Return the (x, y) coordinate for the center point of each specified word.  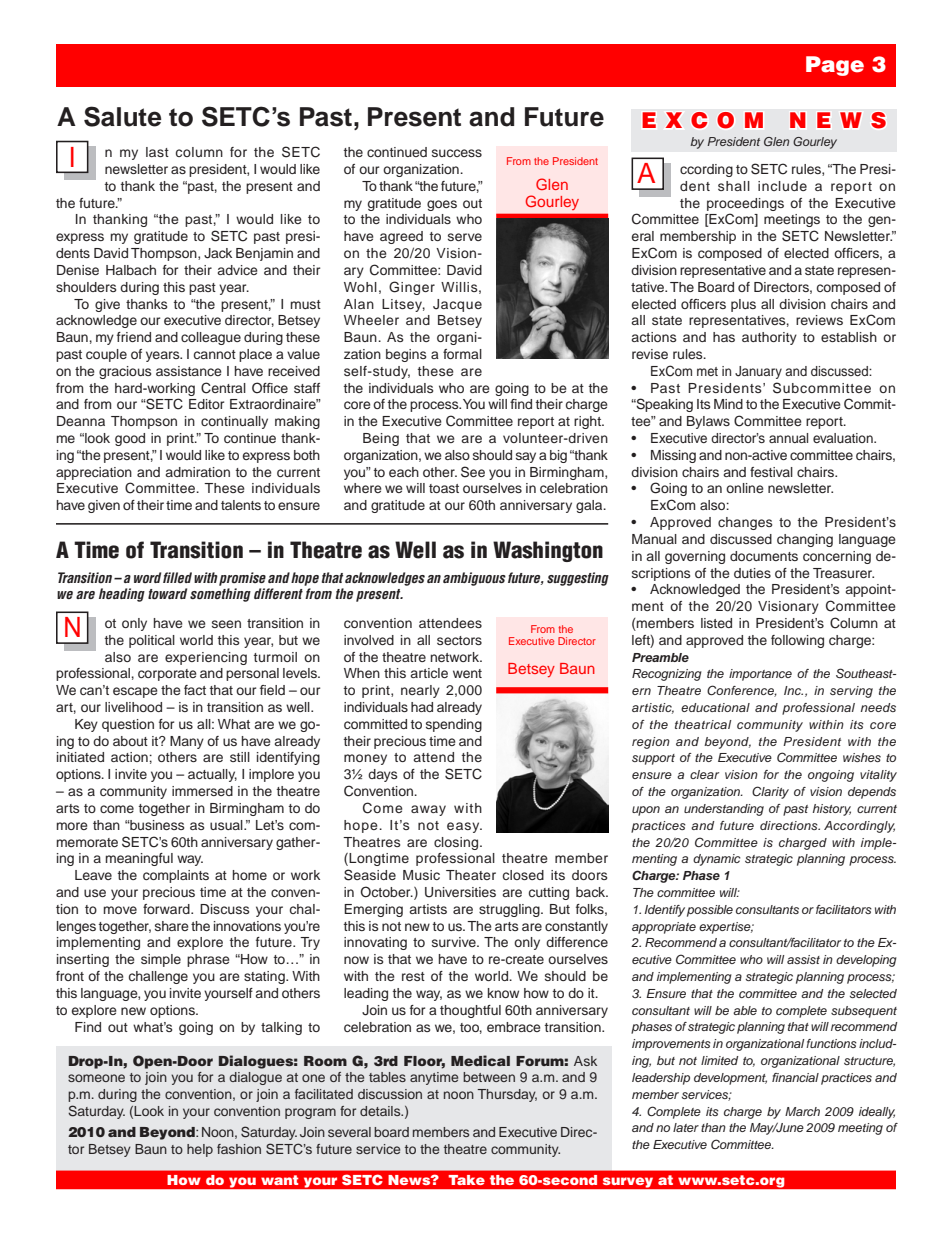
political (152, 641)
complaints (176, 876)
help (200, 1150)
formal (462, 354)
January (758, 372)
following (797, 641)
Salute (123, 116)
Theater (471, 875)
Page (835, 66)
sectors (459, 640)
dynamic (717, 860)
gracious (125, 372)
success (457, 153)
